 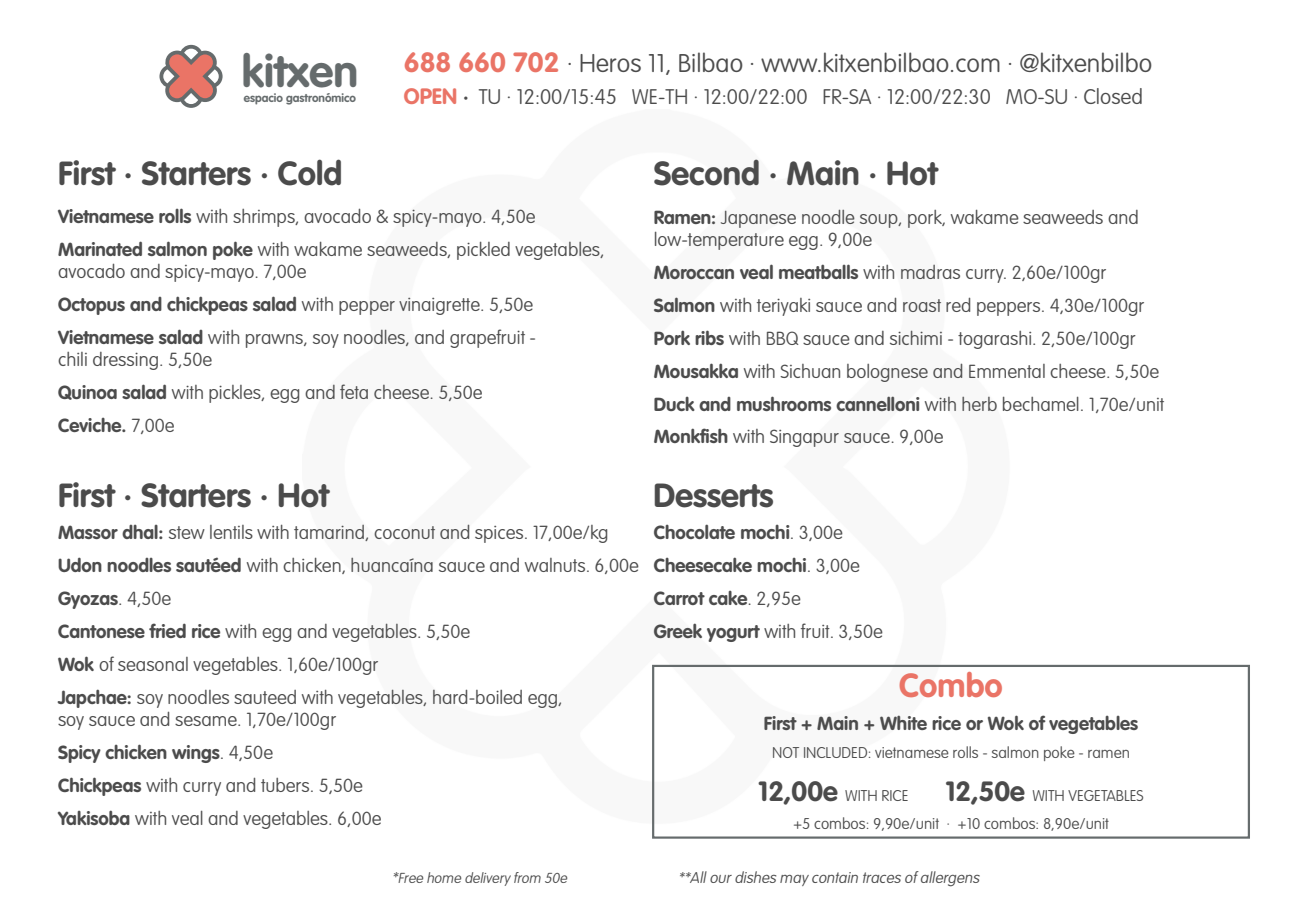 I want to click on dressing, so click(x=125, y=361).
